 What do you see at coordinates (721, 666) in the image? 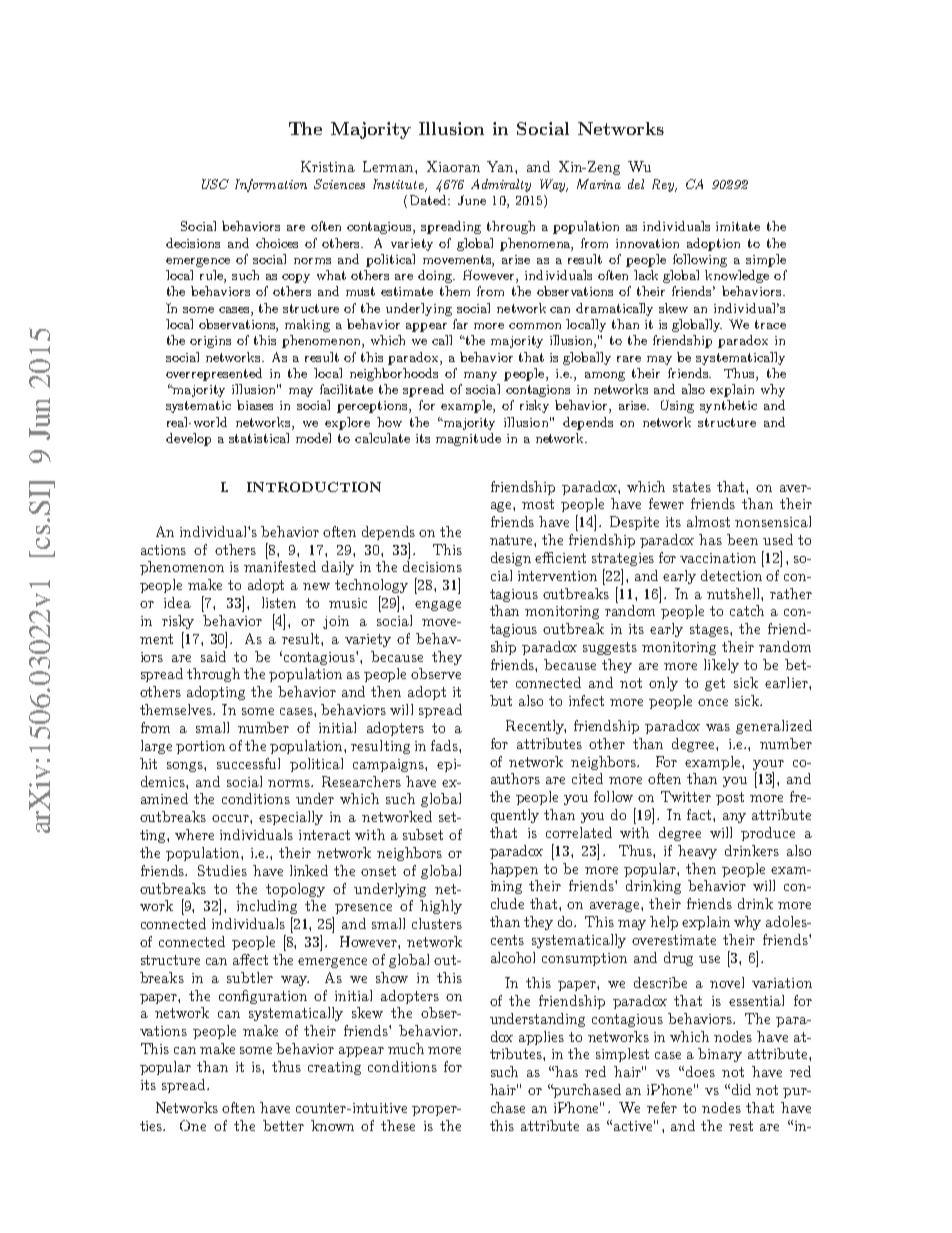
I see `likely` at bounding box center [721, 666].
